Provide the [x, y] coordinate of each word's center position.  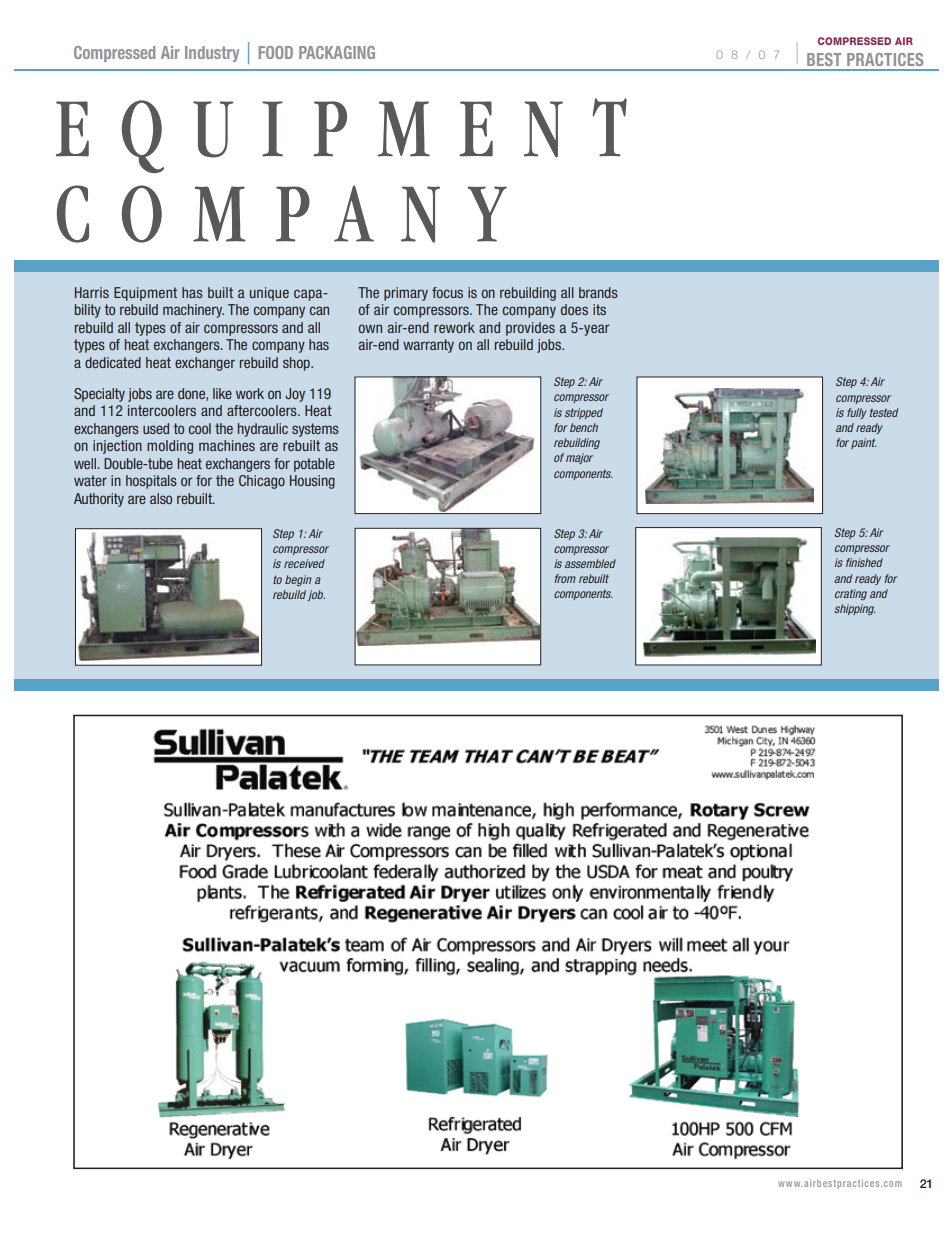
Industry [212, 54]
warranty [428, 346]
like [222, 393]
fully [857, 413]
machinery [193, 311]
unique [269, 294]
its [599, 309]
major [579, 458]
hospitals [151, 482]
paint [863, 443]
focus [447, 292]
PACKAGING [337, 52]
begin [298, 580]
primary [406, 294]
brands [598, 292]
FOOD [275, 52]
